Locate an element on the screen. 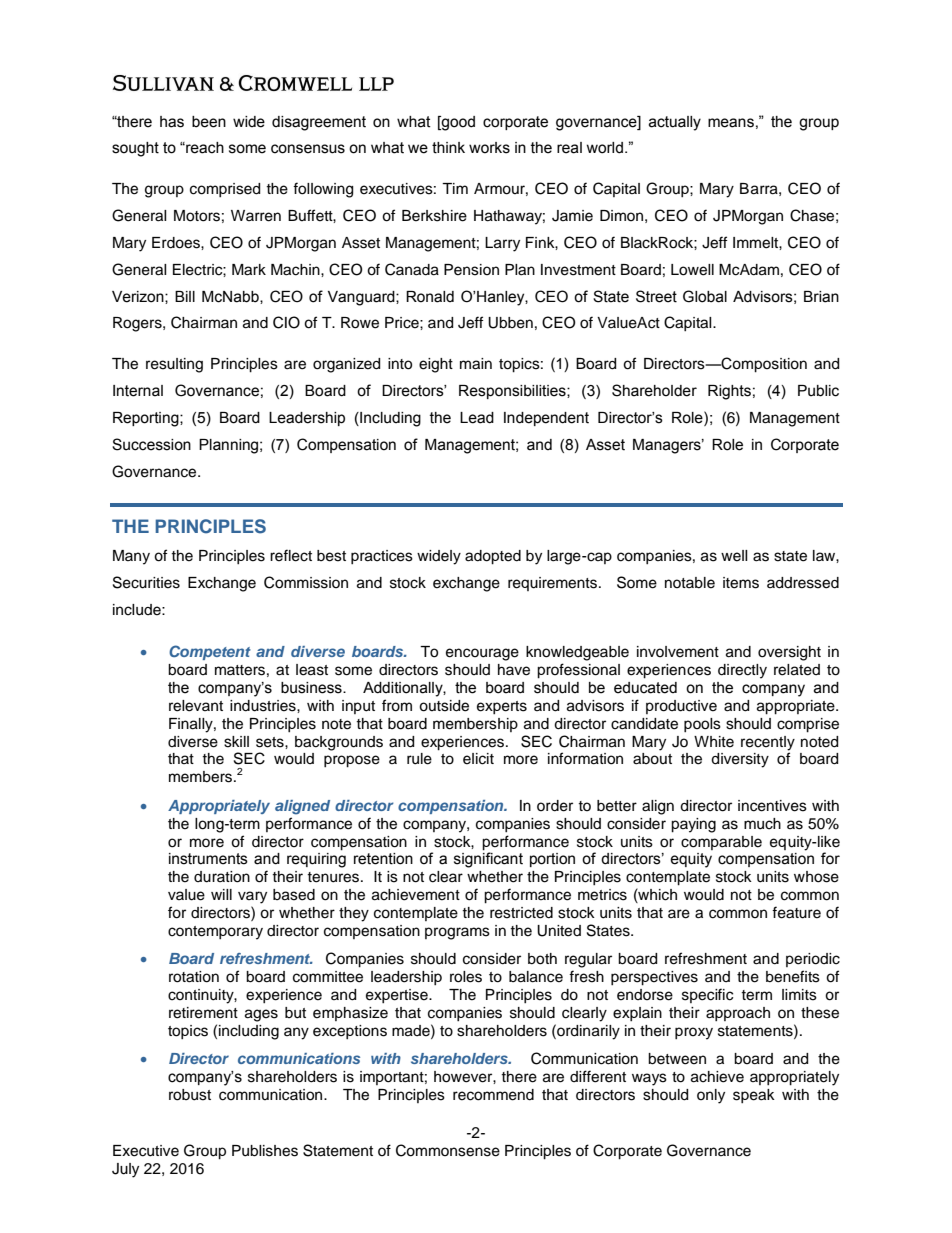  instruments is located at coordinates (208, 859).
